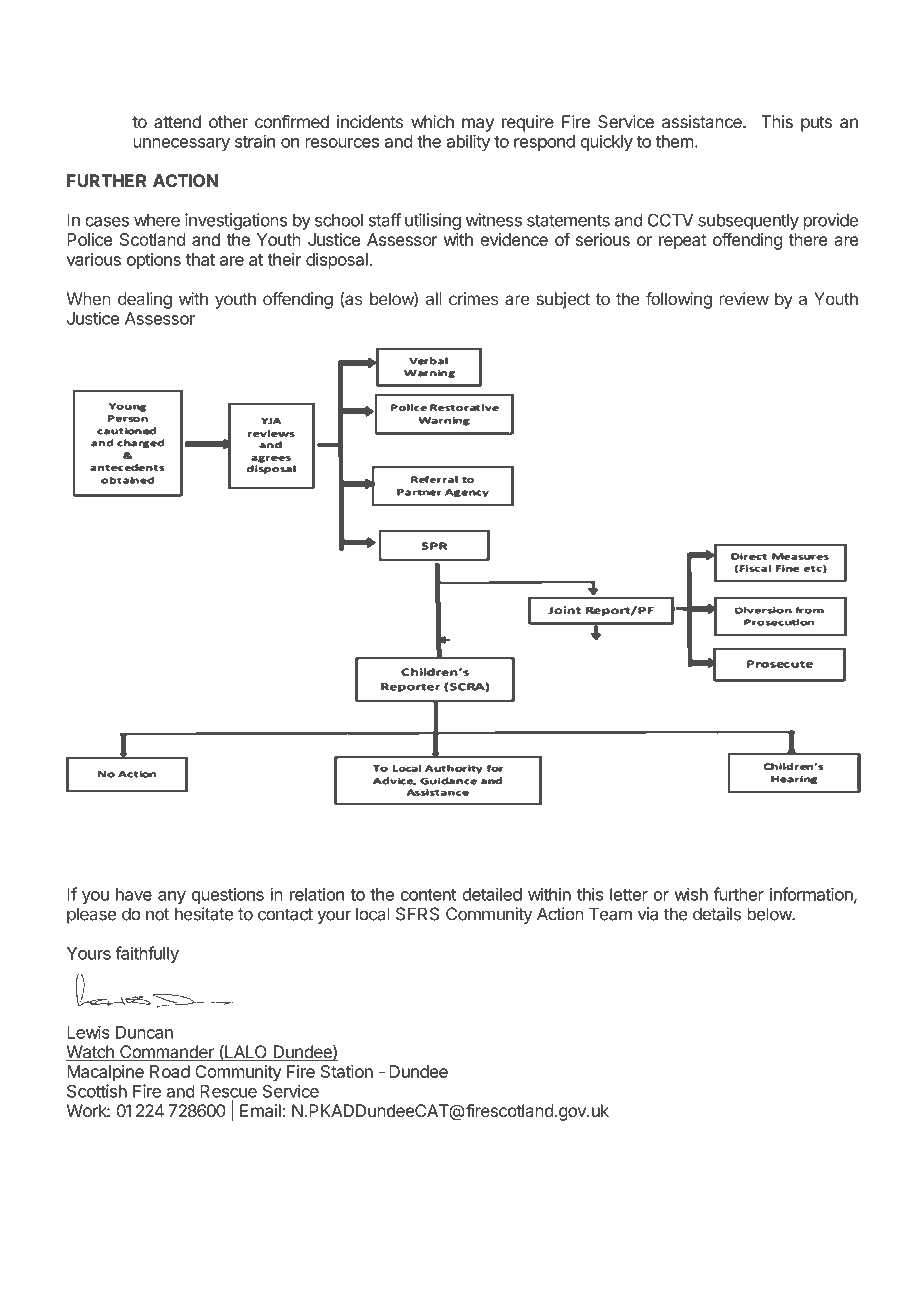 The image size is (924, 1309). What do you see at coordinates (474, 299) in the image?
I see `crimes` at bounding box center [474, 299].
